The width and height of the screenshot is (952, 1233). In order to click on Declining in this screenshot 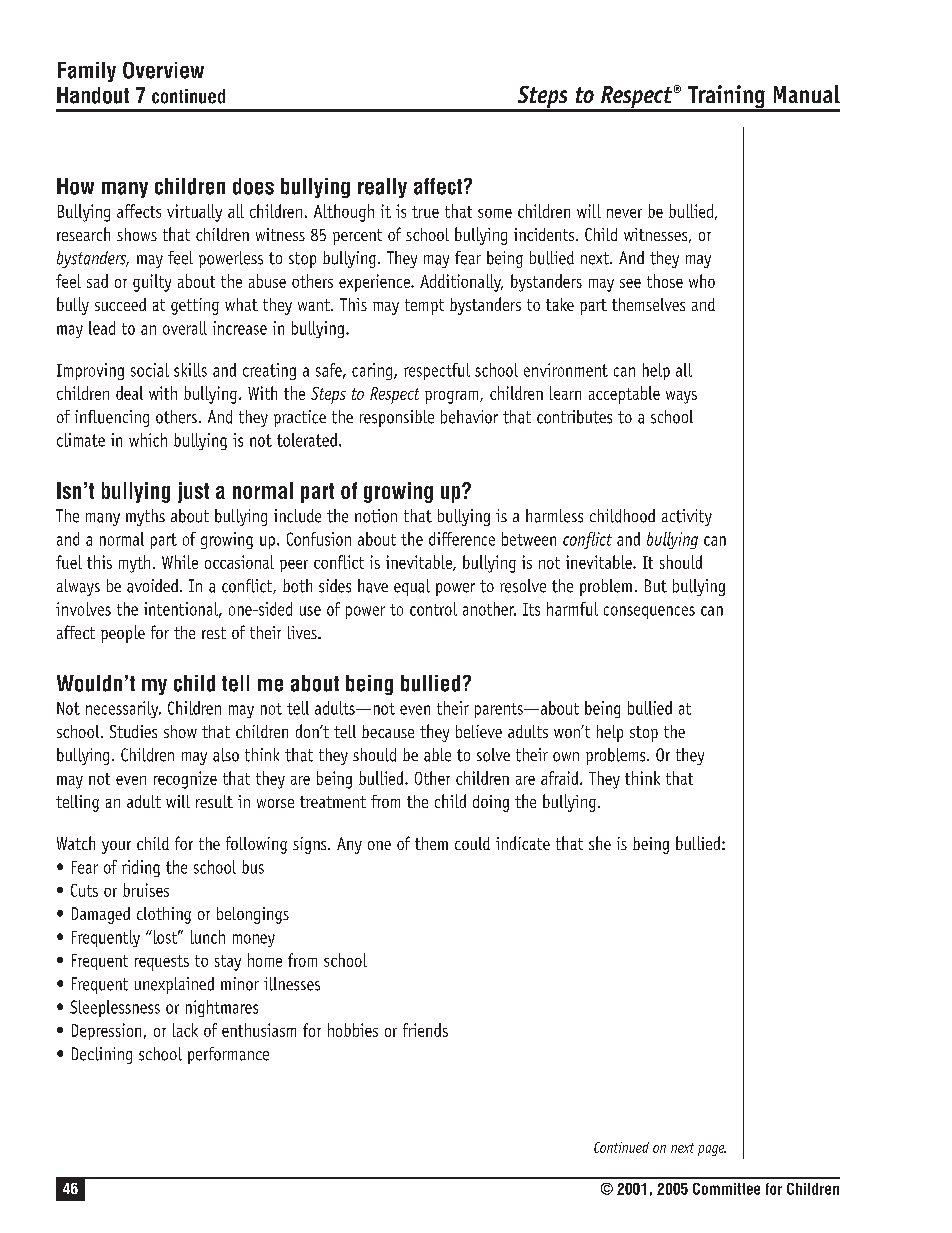, I will do `click(102, 1055)`.
